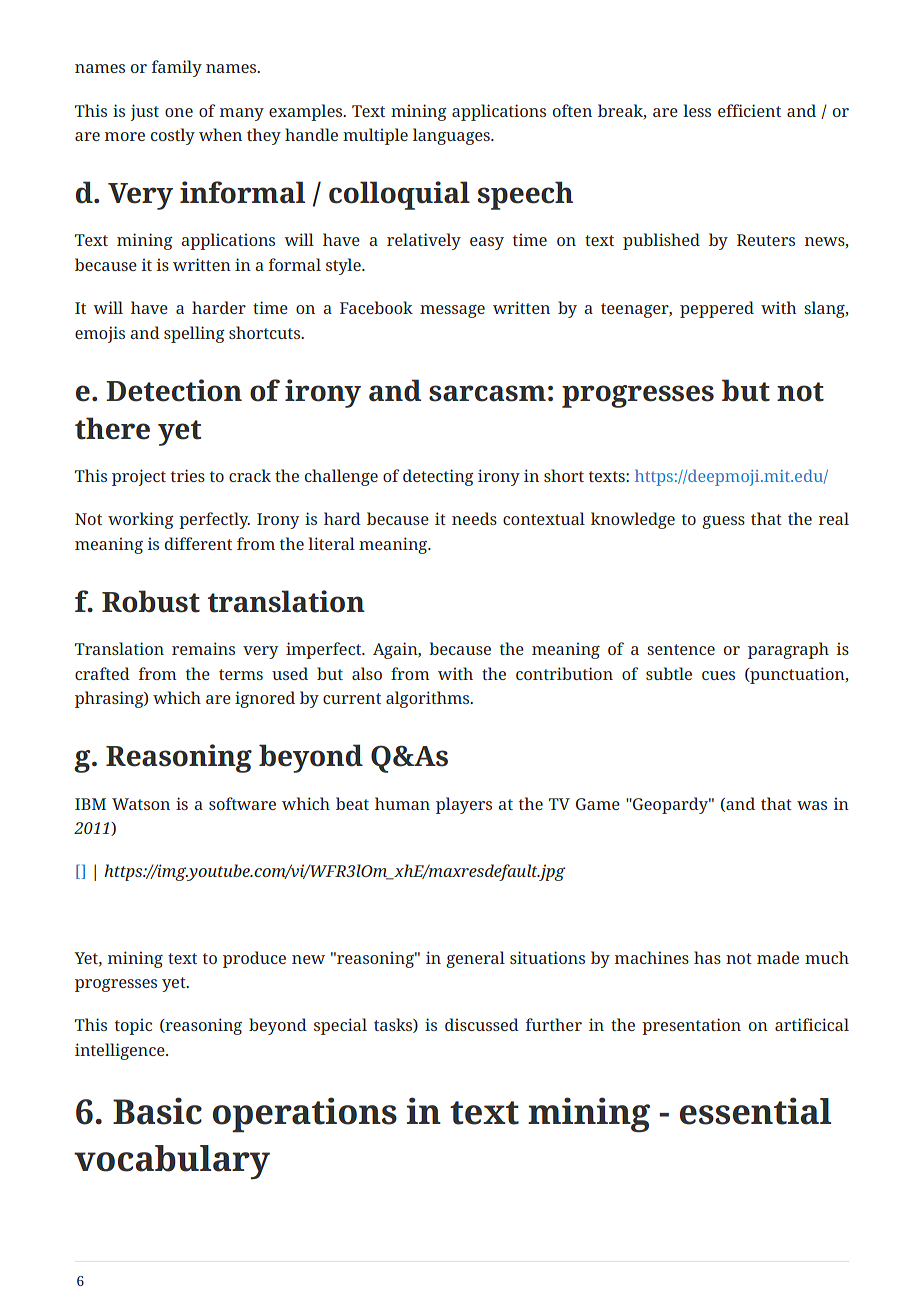 This screenshot has width=924, height=1308. I want to click on players, so click(464, 805).
